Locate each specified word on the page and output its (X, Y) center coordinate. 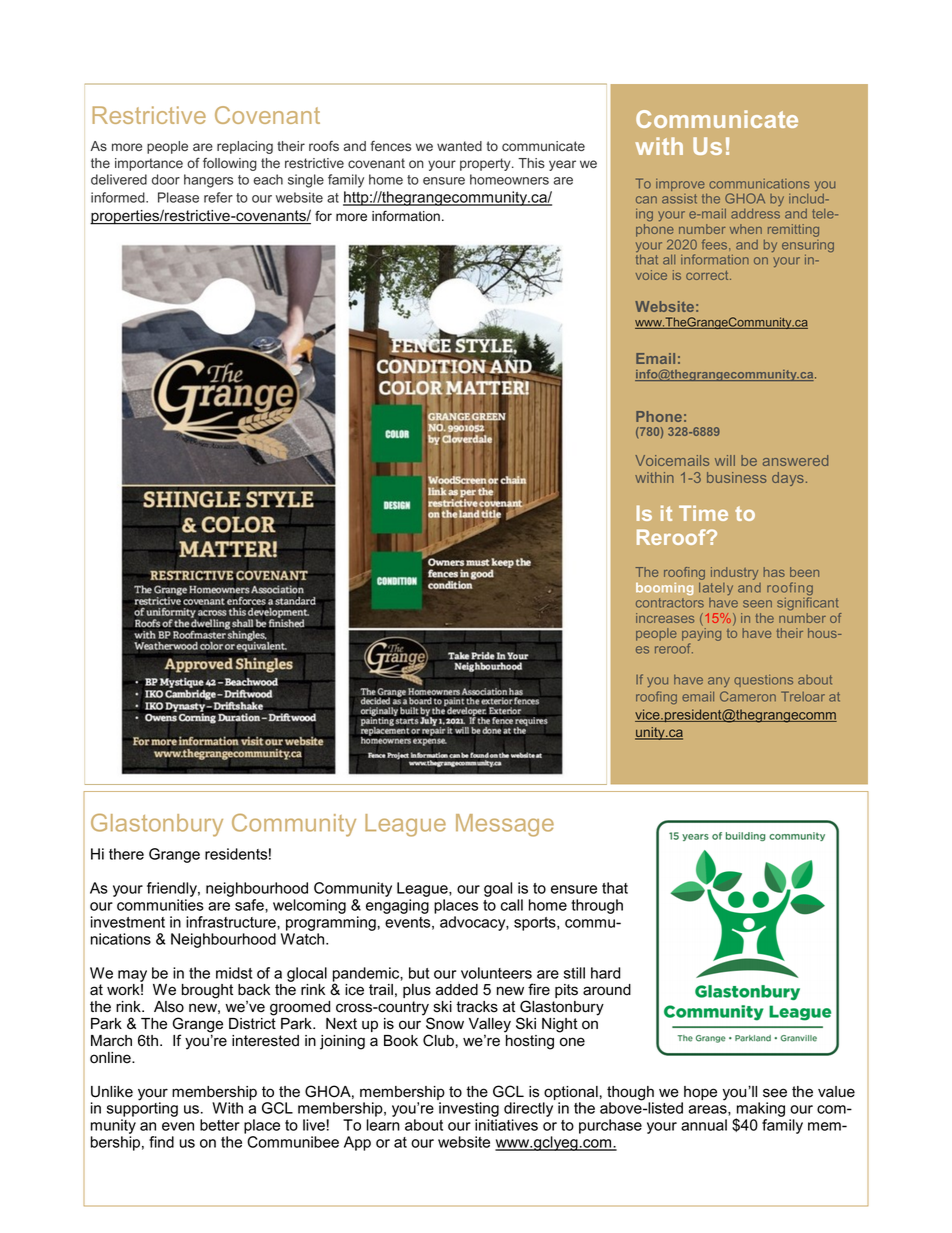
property (486, 164)
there (126, 854)
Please (178, 197)
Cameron (748, 696)
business (737, 477)
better (220, 1125)
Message (505, 825)
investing (469, 1111)
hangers (208, 181)
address (755, 214)
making (759, 1111)
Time (703, 513)
